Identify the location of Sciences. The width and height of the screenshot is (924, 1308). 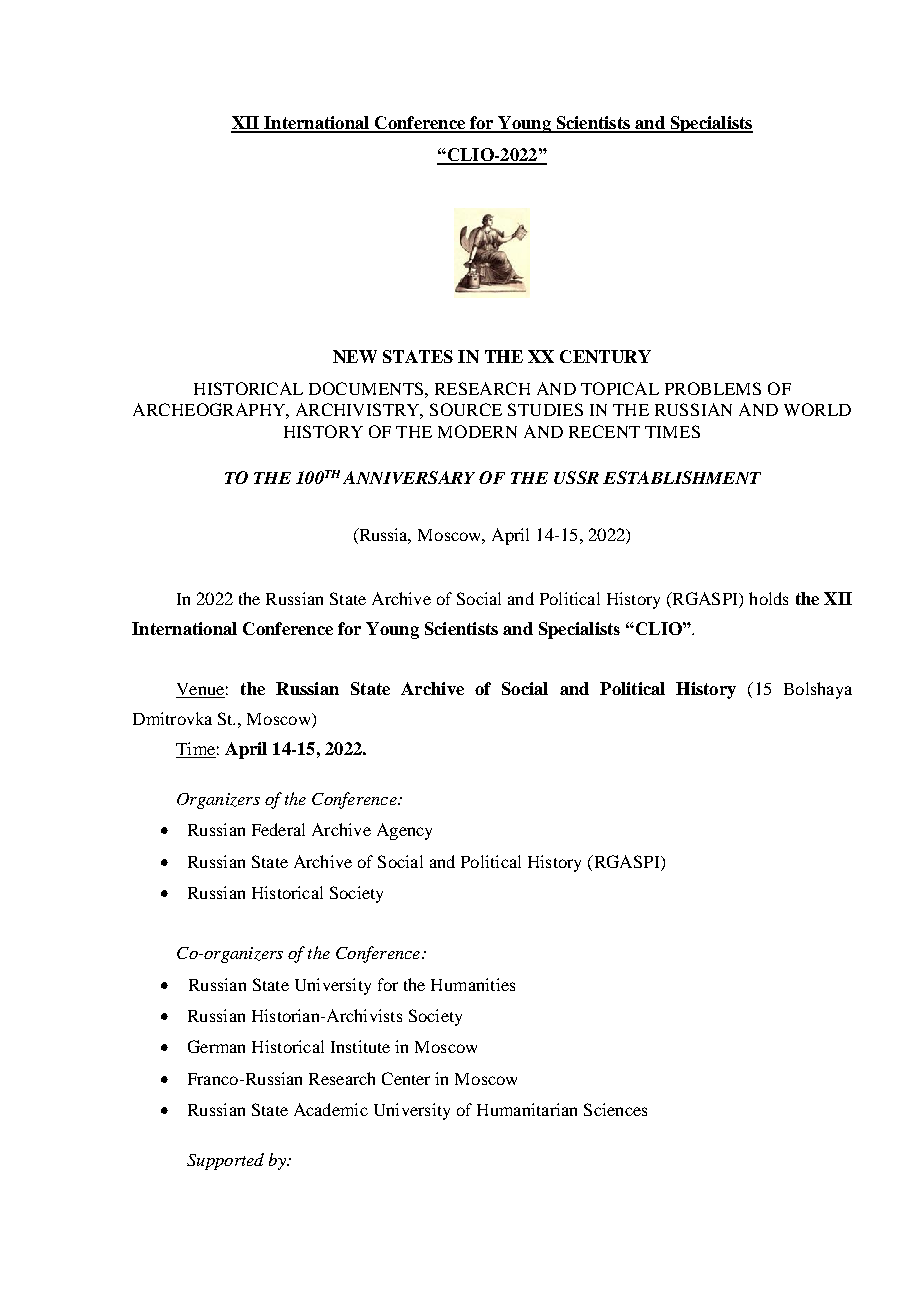
(615, 1109).
